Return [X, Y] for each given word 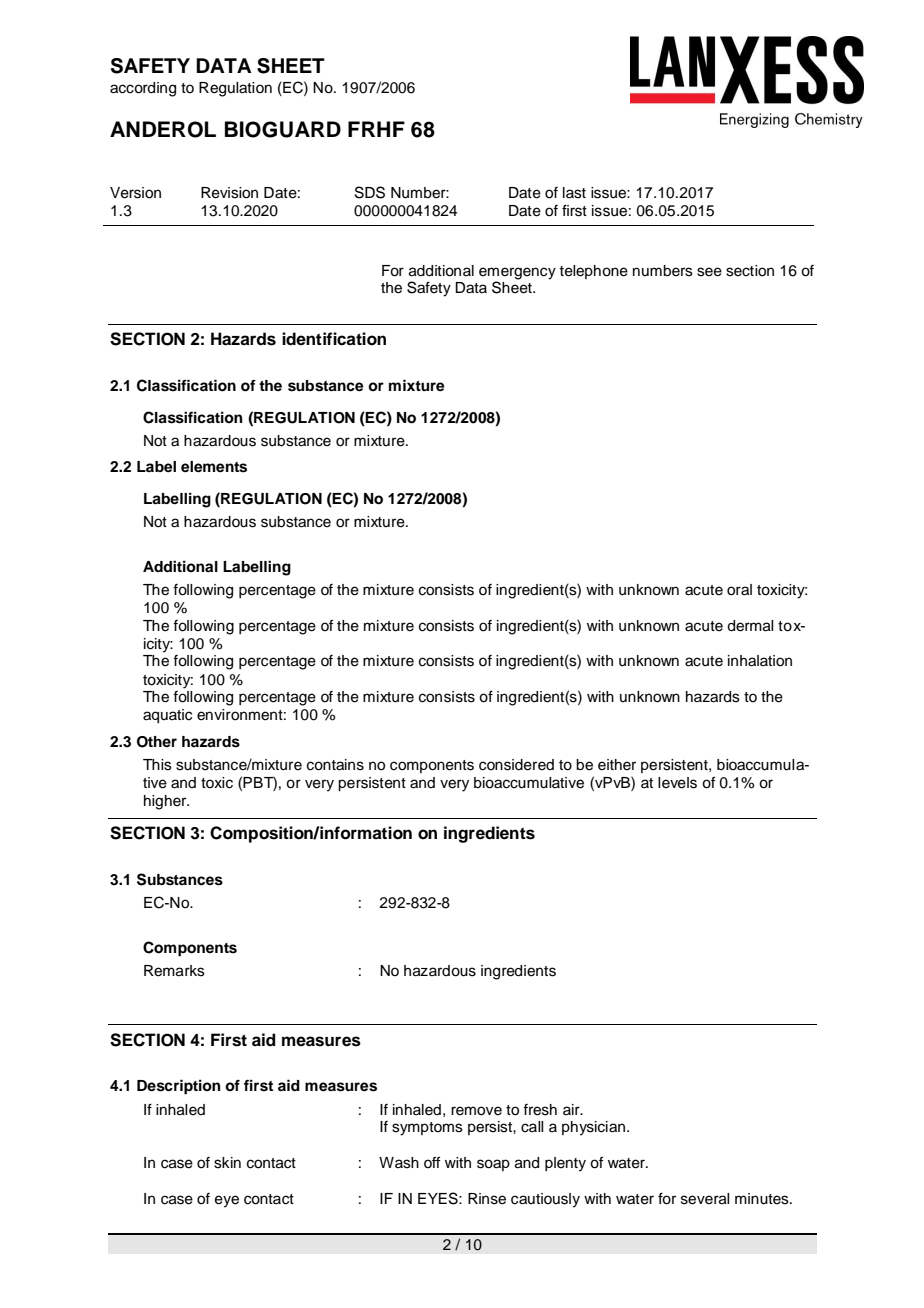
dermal [750, 626]
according [143, 89]
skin [227, 1163]
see [709, 272]
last [574, 193]
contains [335, 765]
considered [516, 765]
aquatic [167, 716]
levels [677, 783]
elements [214, 467]
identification [334, 339]
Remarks [174, 971]
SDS [370, 192]
